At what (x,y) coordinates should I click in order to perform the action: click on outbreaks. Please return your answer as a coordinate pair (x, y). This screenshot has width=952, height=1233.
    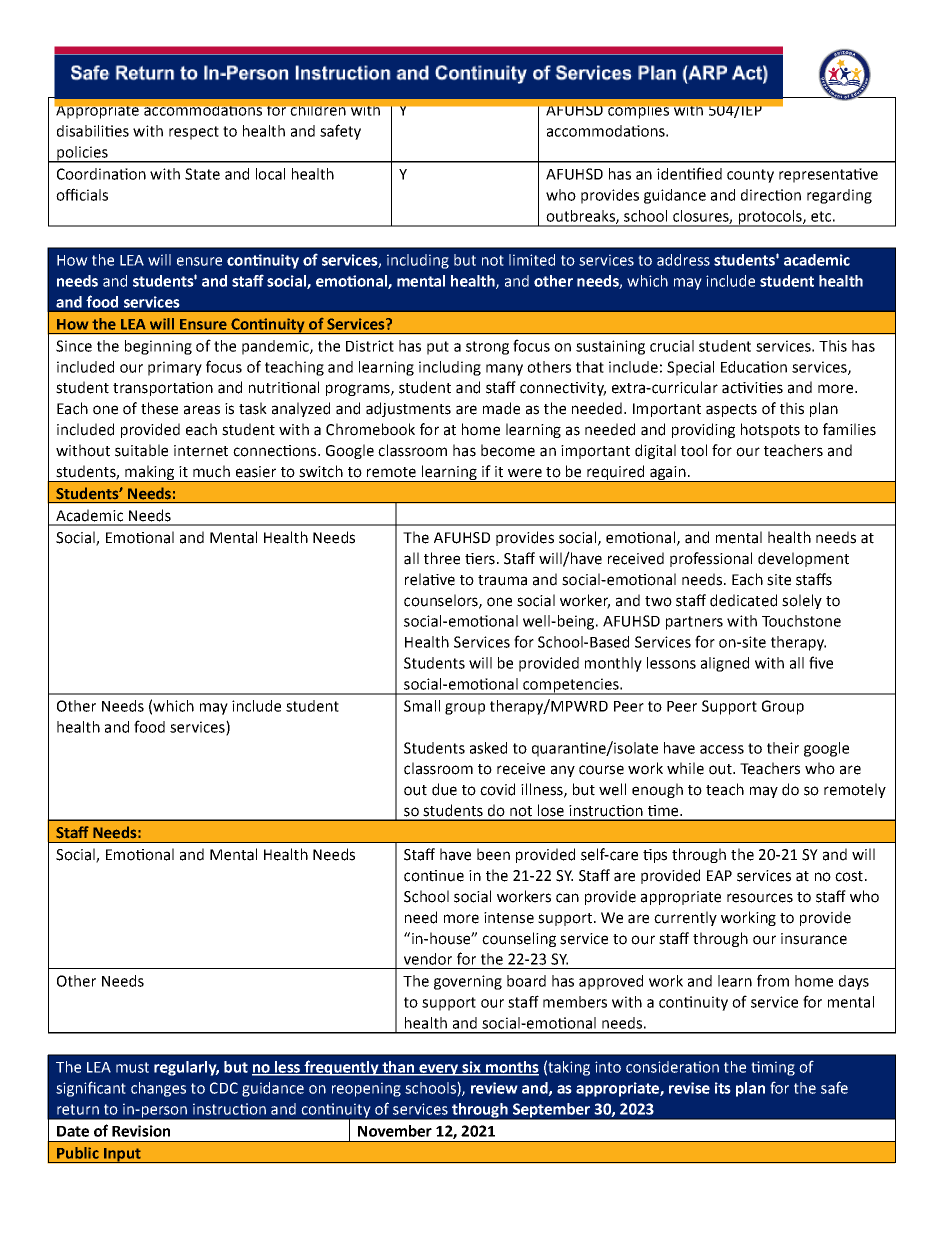
    Looking at the image, I should click on (581, 217).
